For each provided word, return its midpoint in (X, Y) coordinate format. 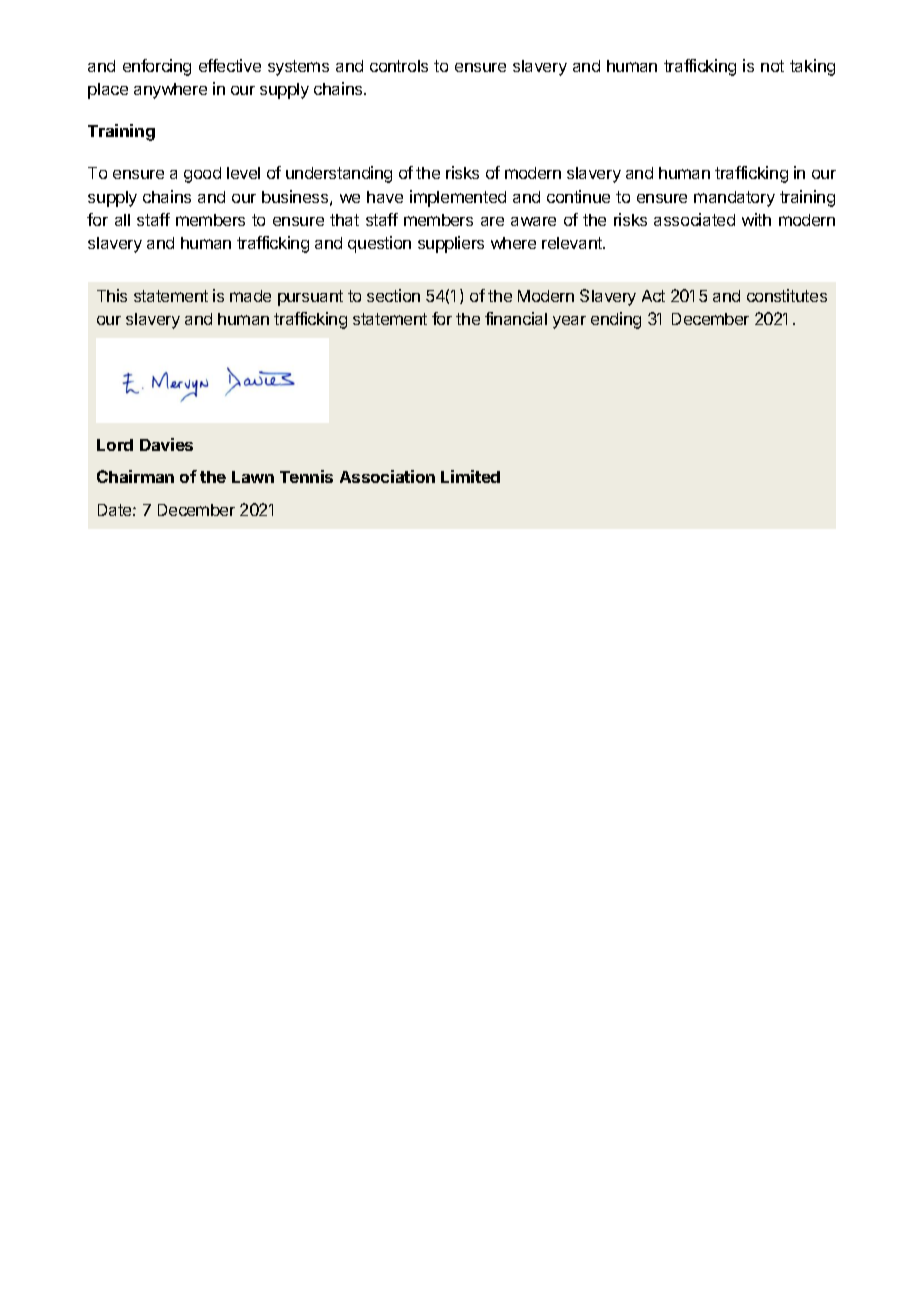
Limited (470, 476)
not (772, 66)
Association (387, 476)
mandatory (734, 199)
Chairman (135, 476)
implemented (458, 198)
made (250, 296)
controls (399, 66)
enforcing (157, 67)
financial (516, 318)
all (122, 220)
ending (616, 320)
